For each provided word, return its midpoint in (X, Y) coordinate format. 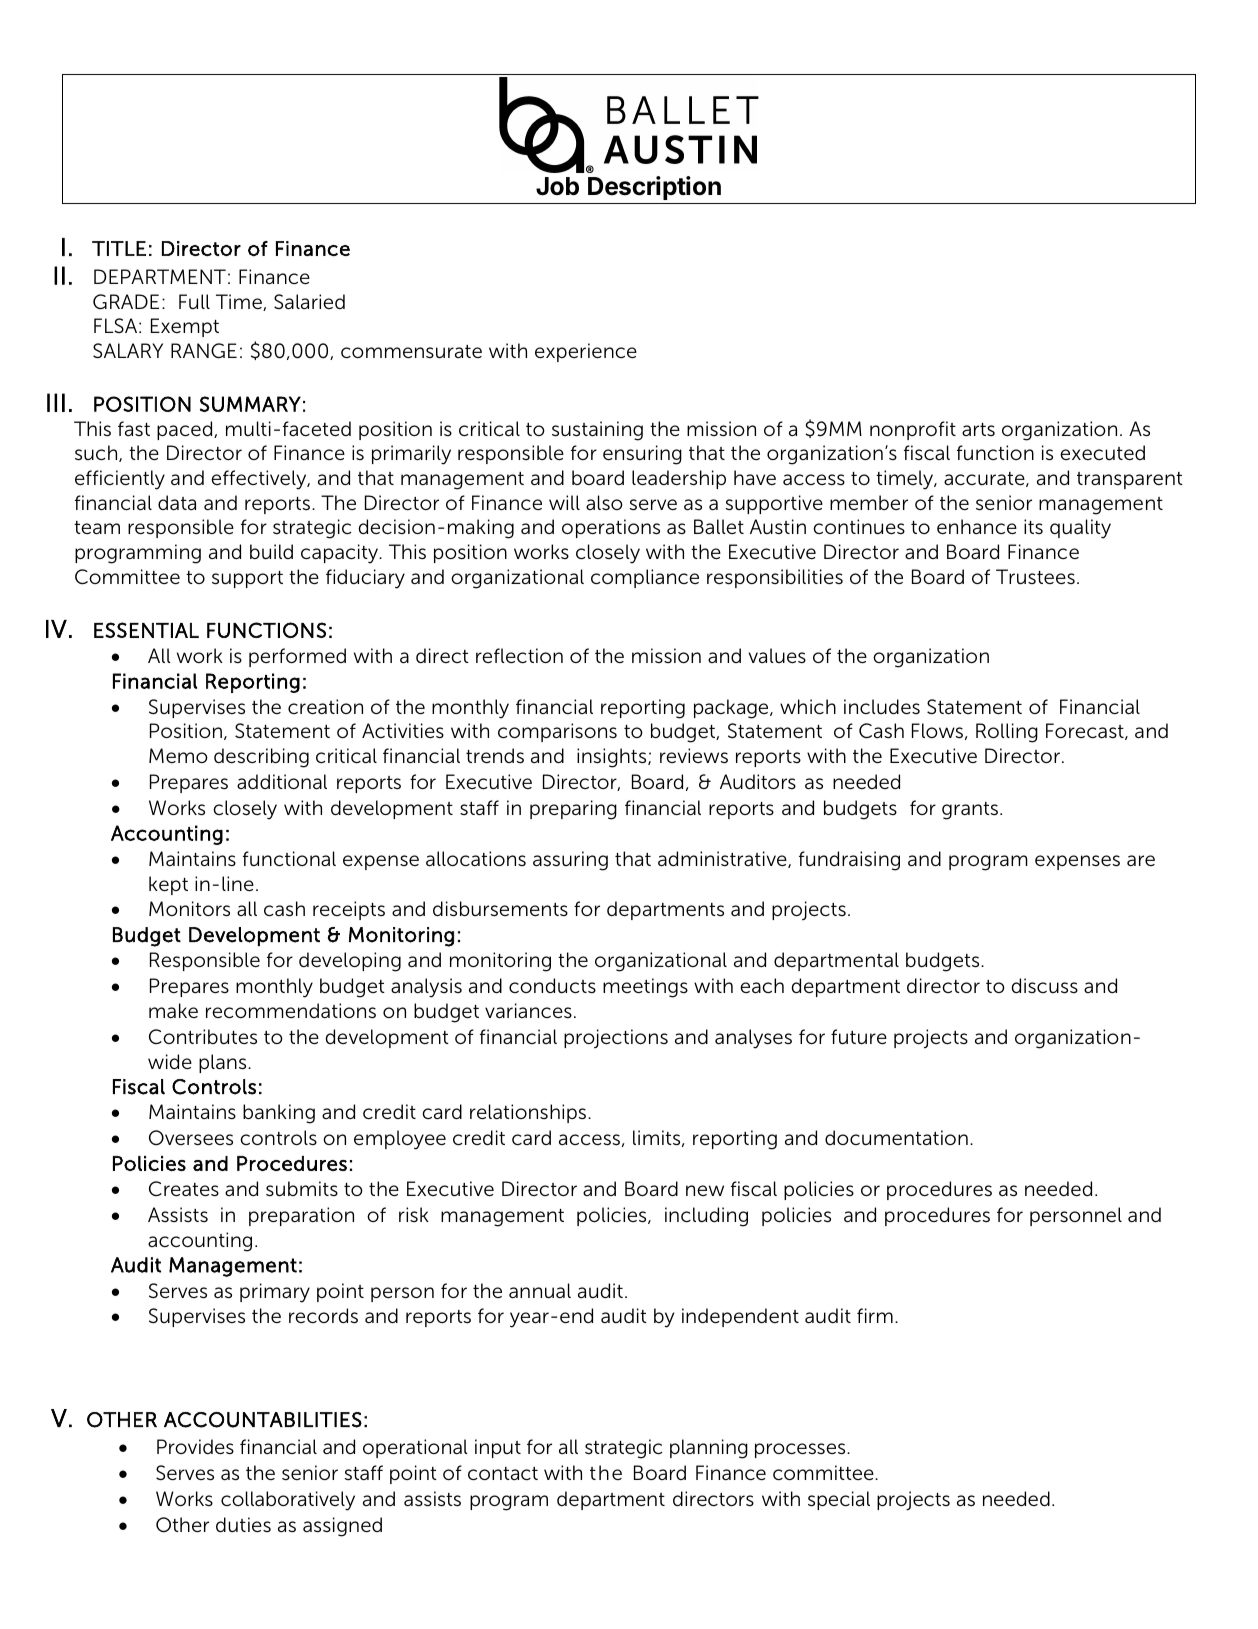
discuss (1044, 986)
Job (557, 186)
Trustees (1035, 577)
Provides (195, 1447)
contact (503, 1474)
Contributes (203, 1037)
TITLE (119, 248)
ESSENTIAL (146, 630)
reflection (519, 656)
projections (616, 1038)
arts (978, 429)
